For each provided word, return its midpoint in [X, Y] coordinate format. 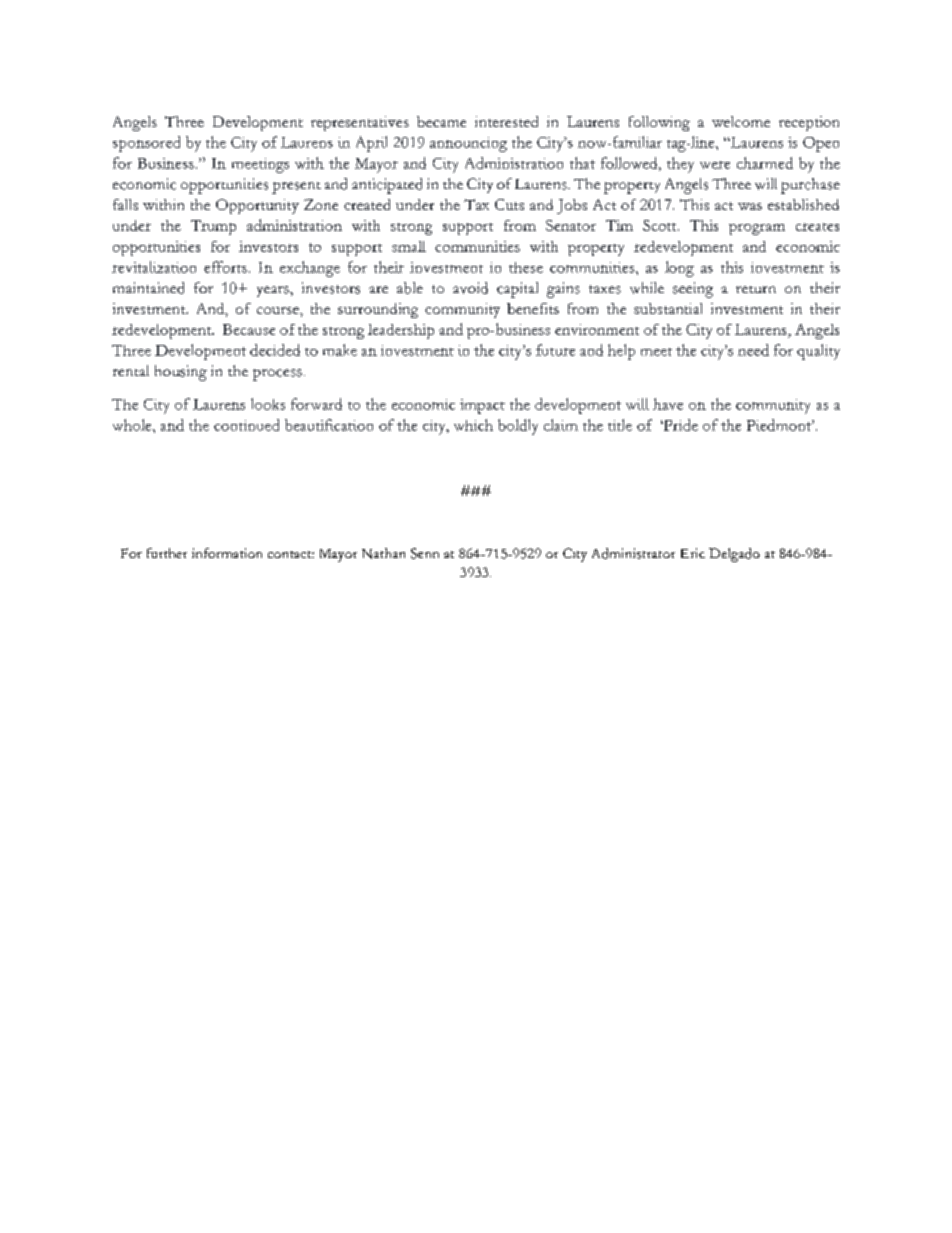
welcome [741, 121]
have [668, 404]
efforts [225, 267]
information [227, 553]
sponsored [146, 144]
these [526, 267]
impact [482, 406]
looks [268, 404]
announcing [468, 144]
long [679, 269]
